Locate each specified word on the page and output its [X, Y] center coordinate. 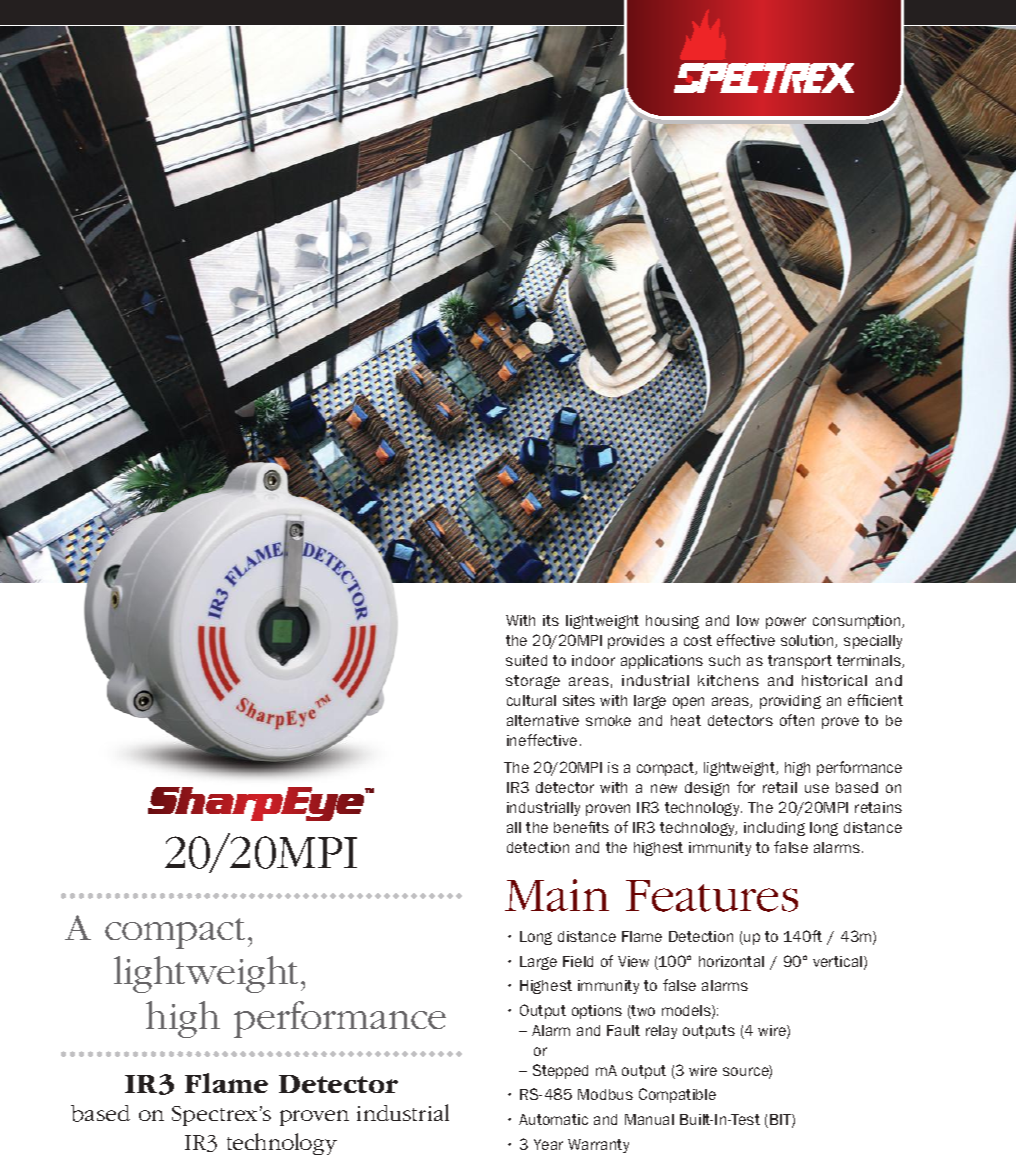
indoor [593, 660]
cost [698, 640]
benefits [581, 827]
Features [712, 896]
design [707, 789]
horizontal [731, 961]
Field [578, 961]
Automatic [553, 1119]
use [817, 788]
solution [808, 641]
